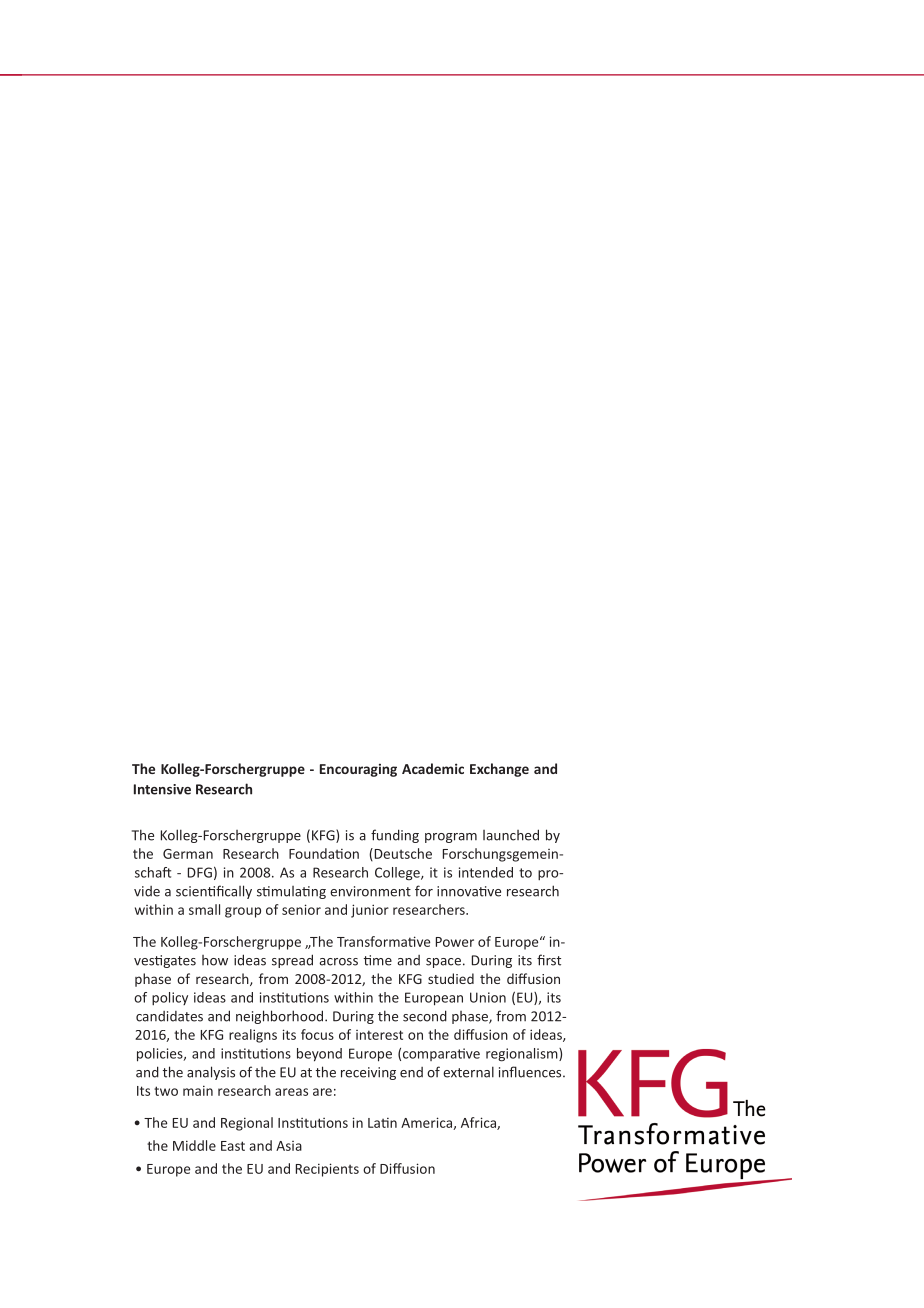 This image has height=1308, width=924. What do you see at coordinates (327, 1170) in the image?
I see `Recipients` at bounding box center [327, 1170].
